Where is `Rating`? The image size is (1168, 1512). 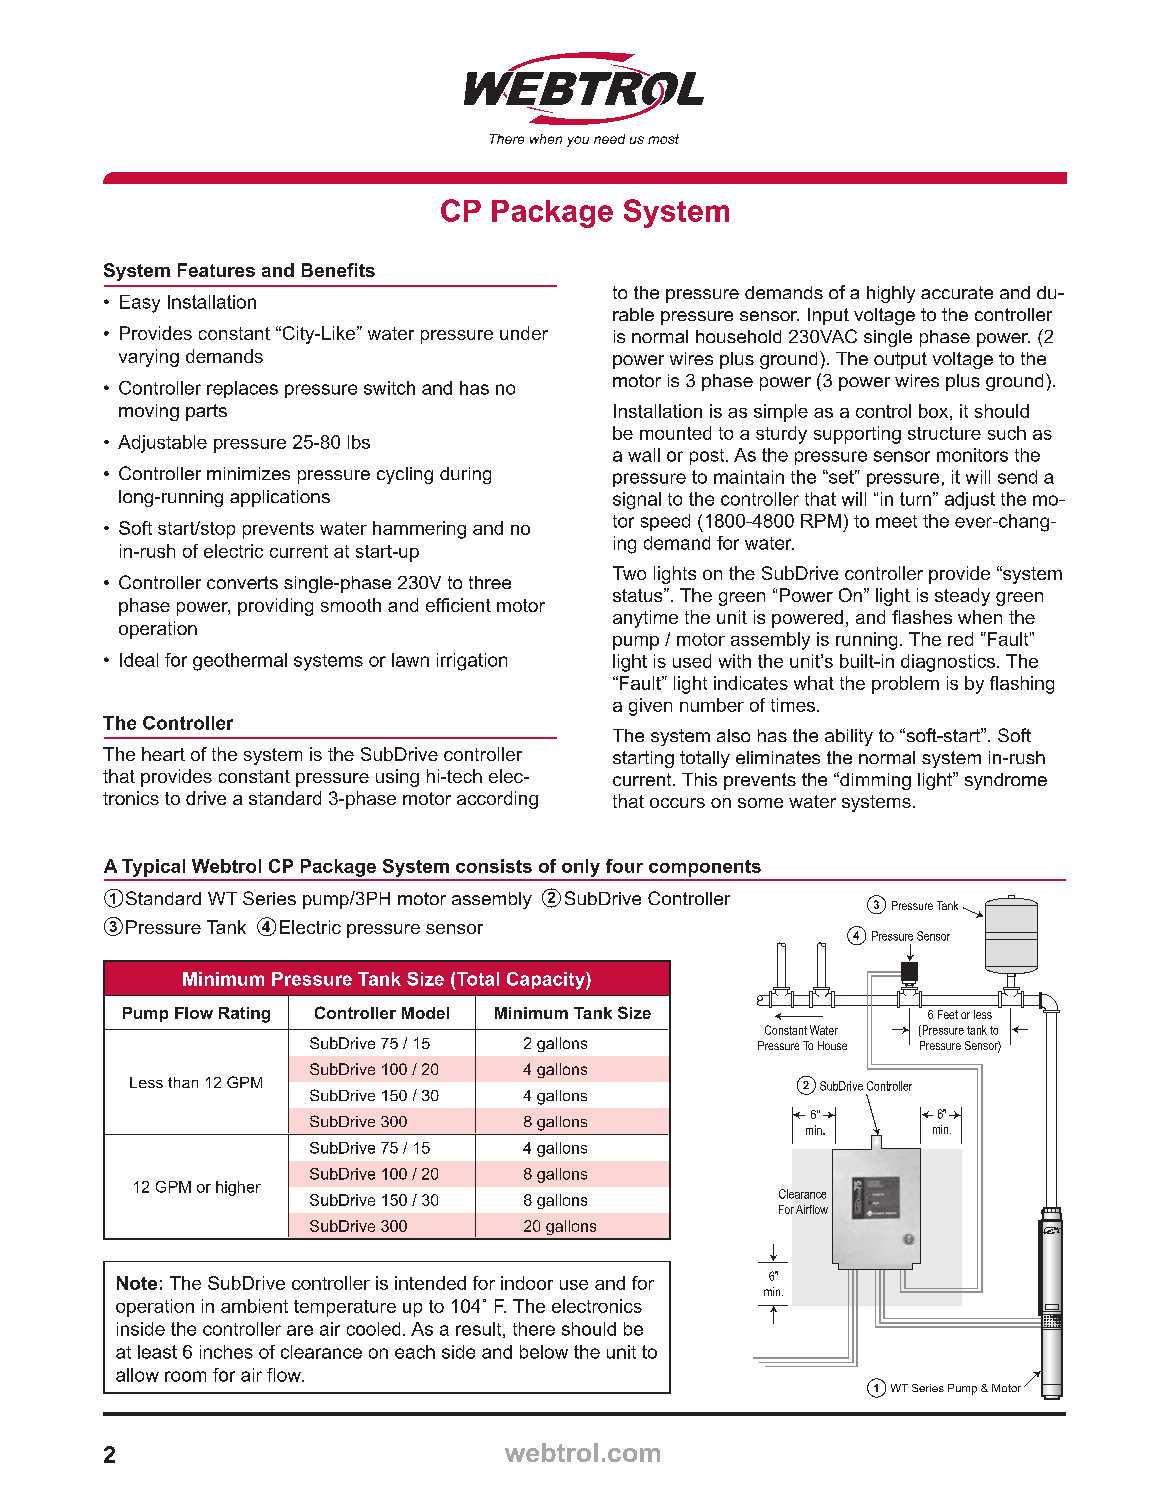 Rating is located at coordinates (244, 1015).
